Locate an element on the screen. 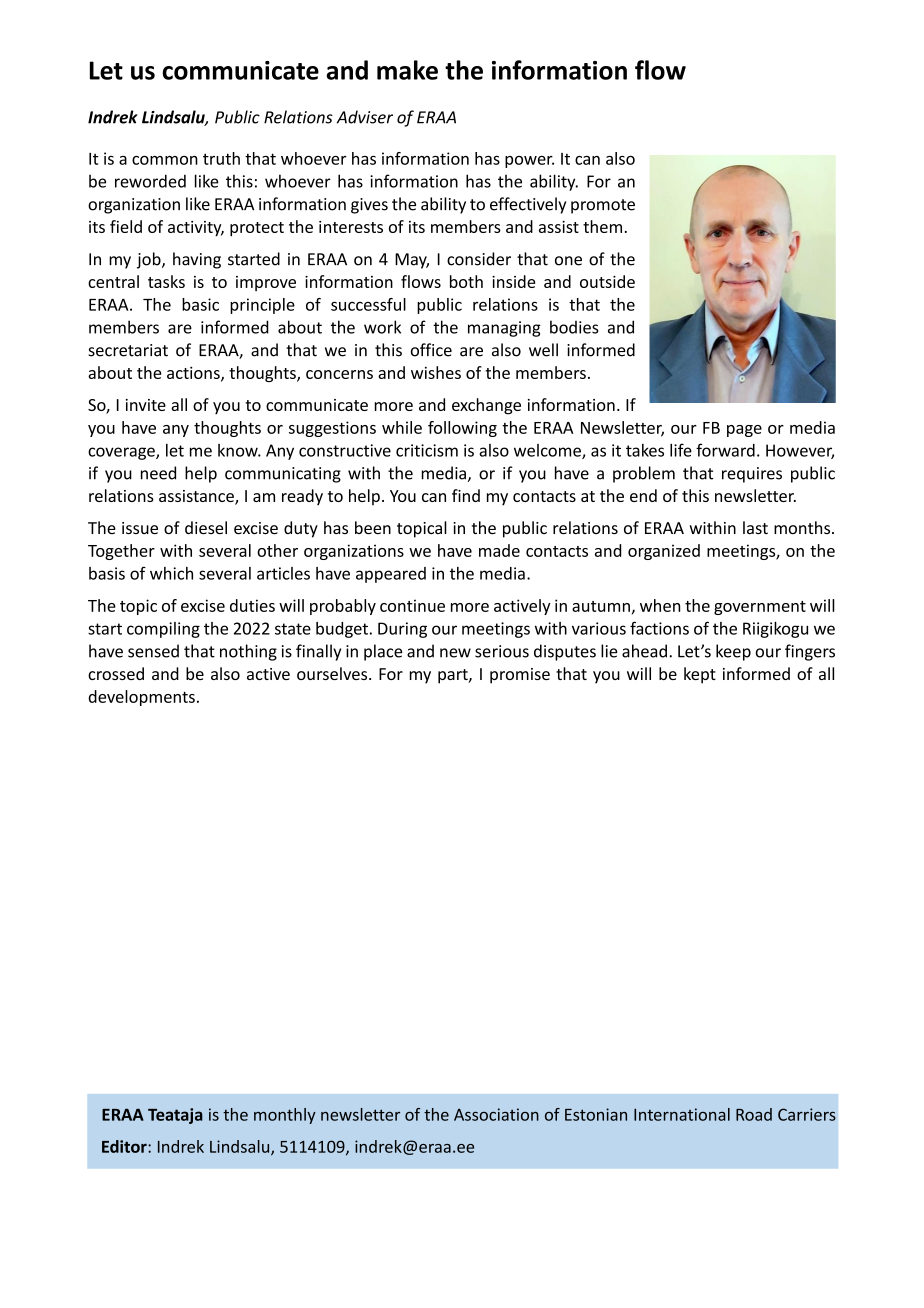 This screenshot has width=924, height=1308. truth is located at coordinates (221, 158).
